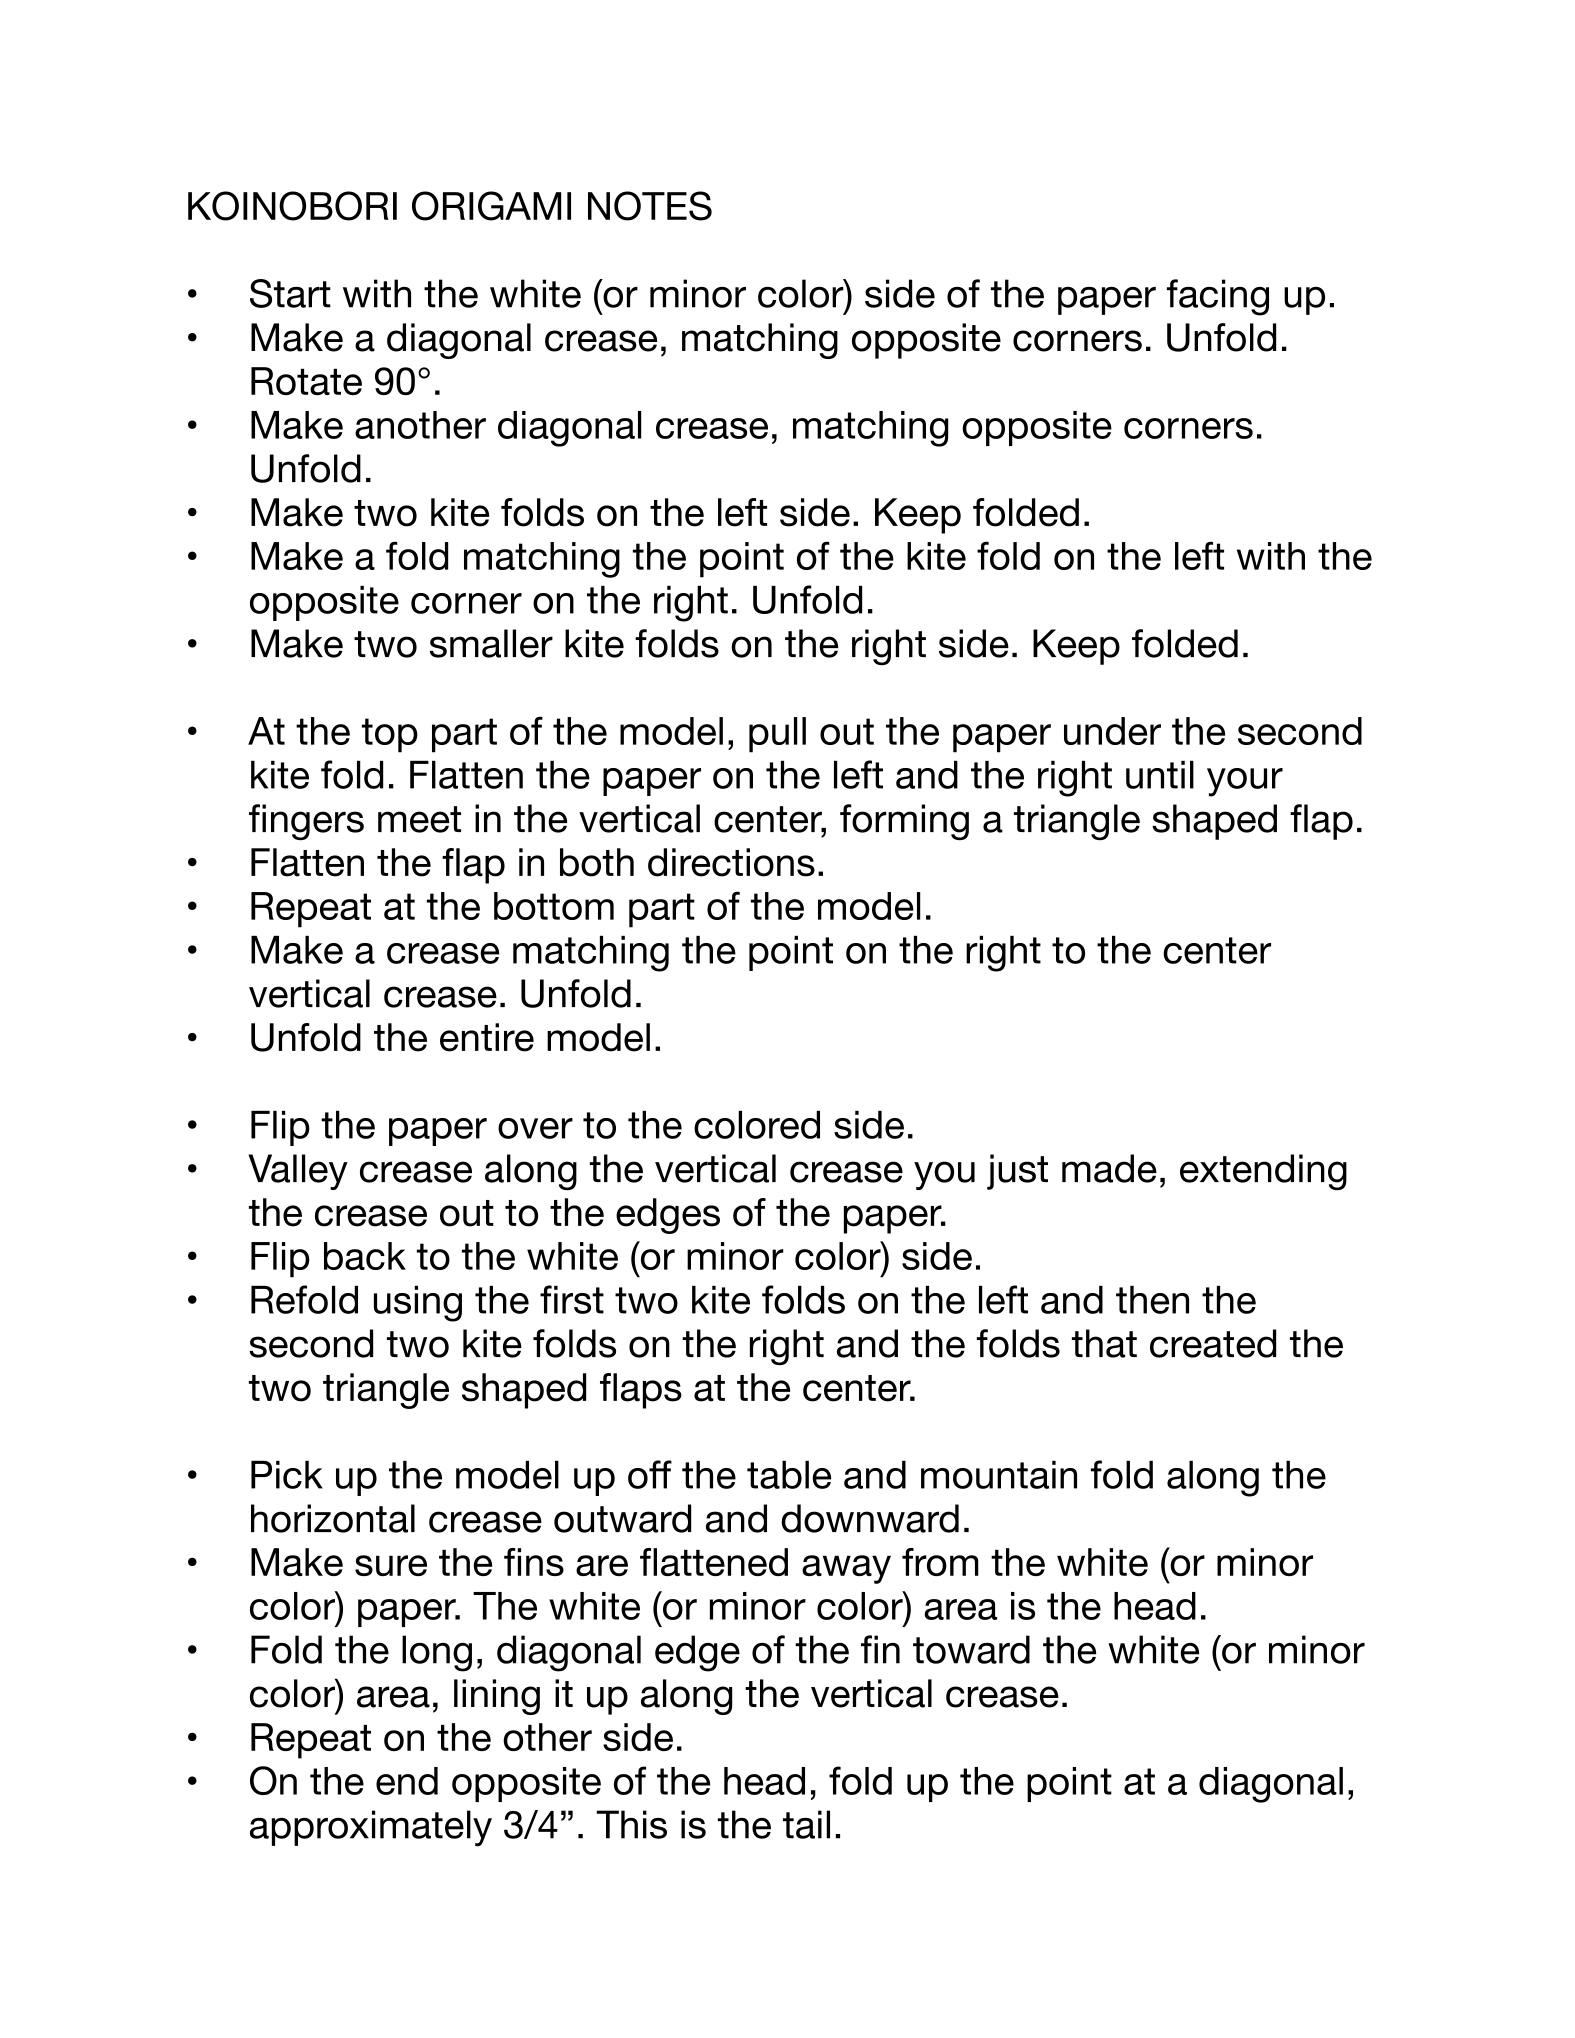  I want to click on until, so click(1160, 775).
